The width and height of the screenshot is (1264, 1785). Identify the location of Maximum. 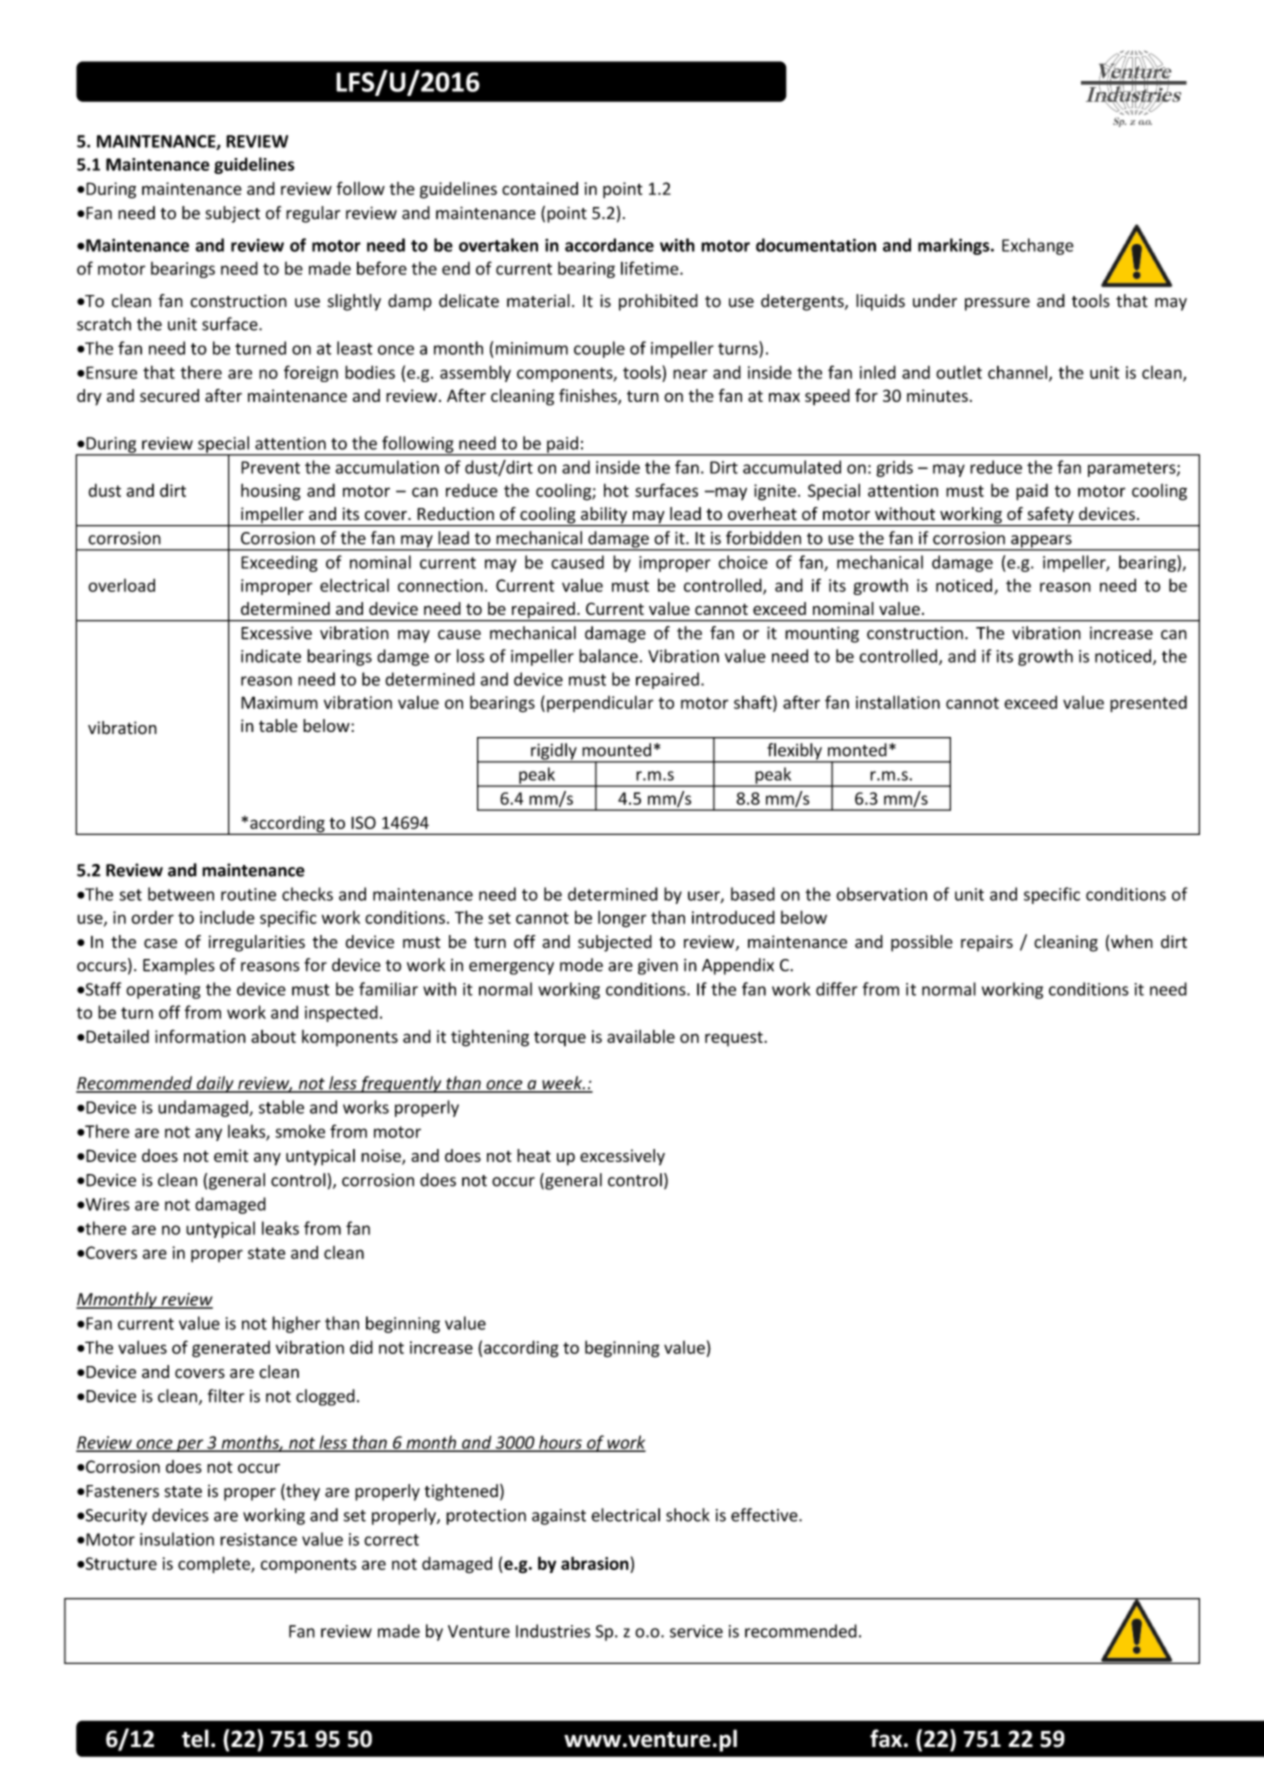
(279, 702).
